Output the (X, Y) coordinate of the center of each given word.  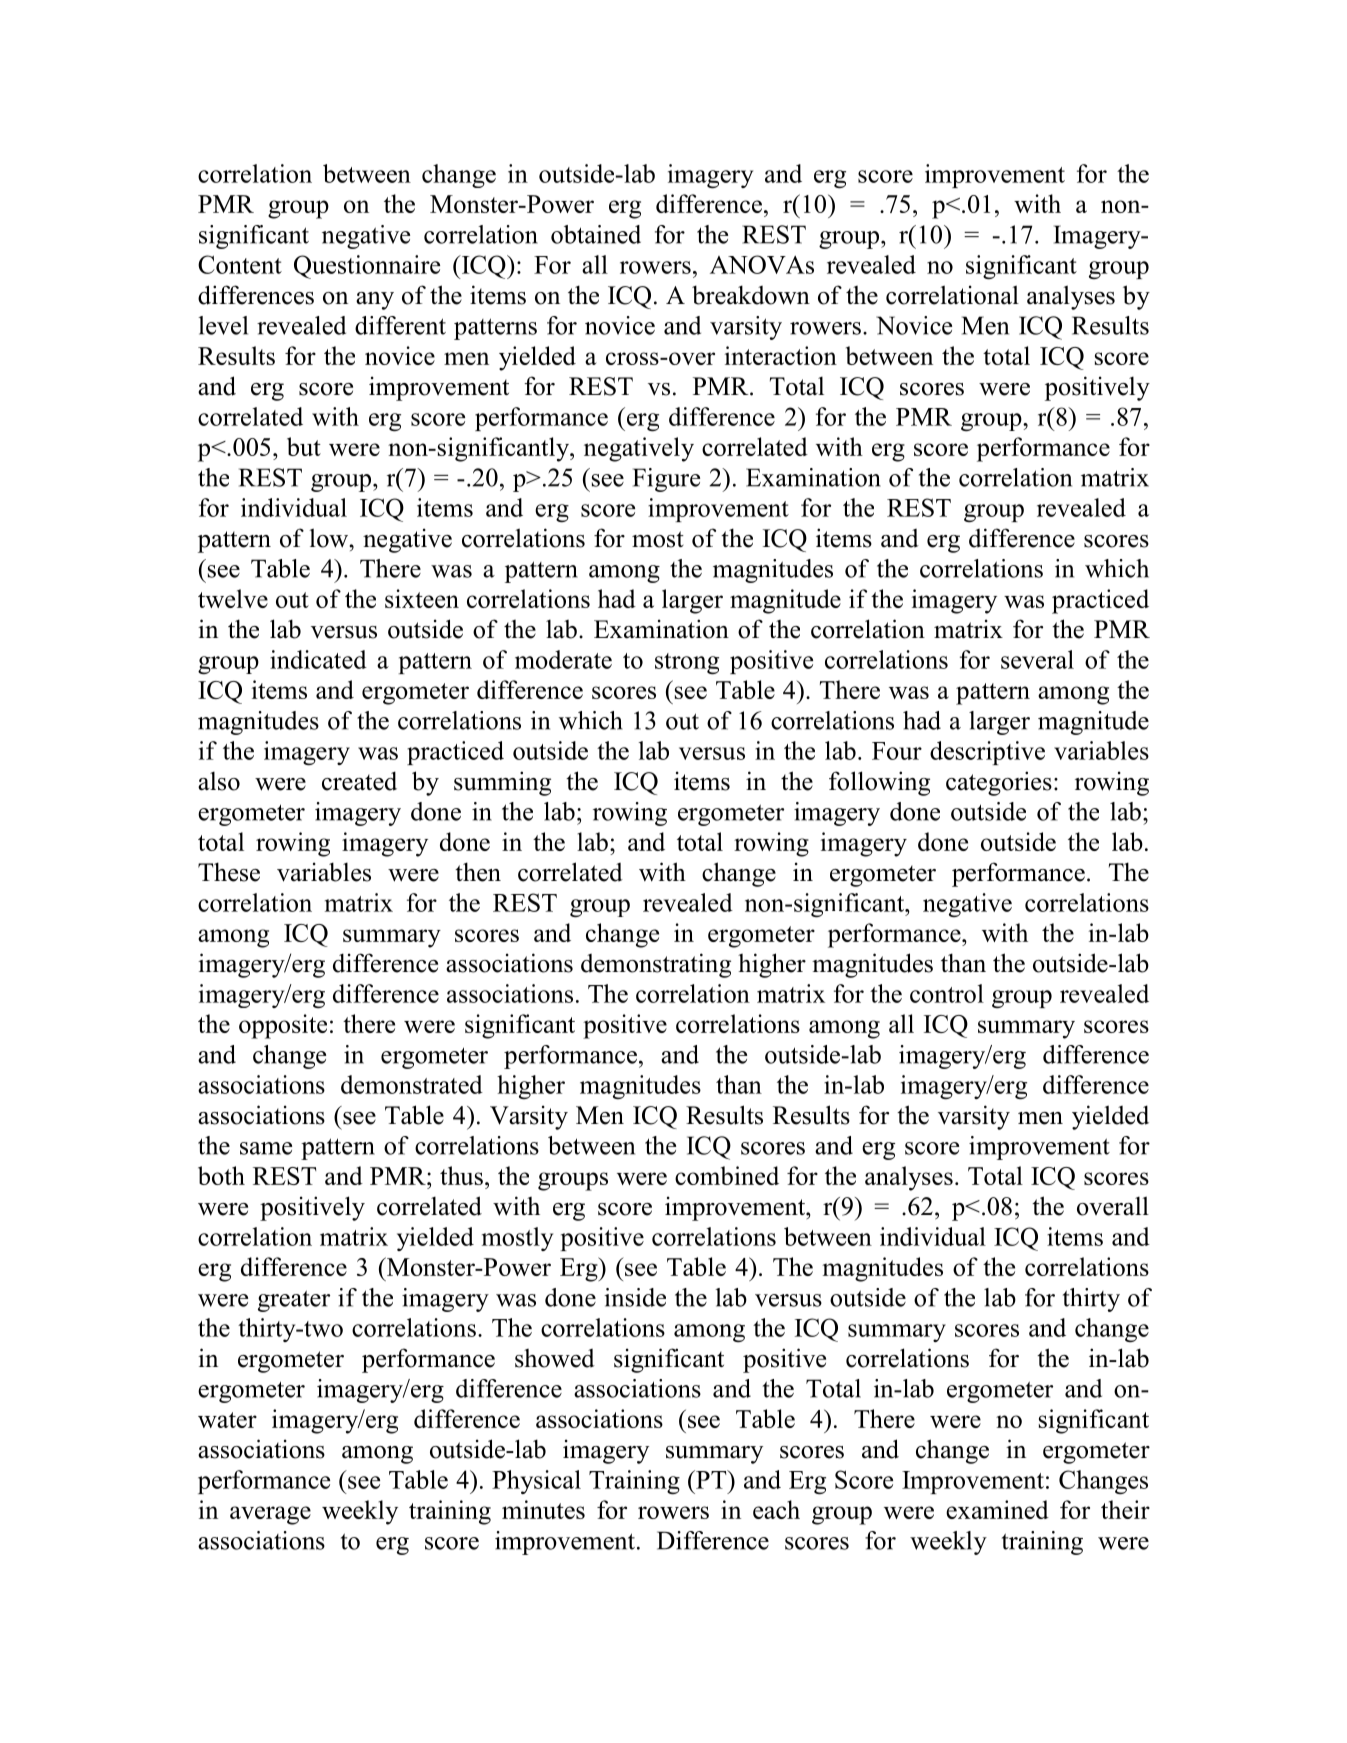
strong (687, 663)
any (375, 301)
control (947, 993)
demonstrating (656, 965)
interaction (781, 355)
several (1037, 659)
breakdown (751, 295)
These (229, 872)
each (776, 1509)
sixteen (422, 598)
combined (727, 1175)
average (270, 1515)
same (266, 1148)
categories (999, 783)
